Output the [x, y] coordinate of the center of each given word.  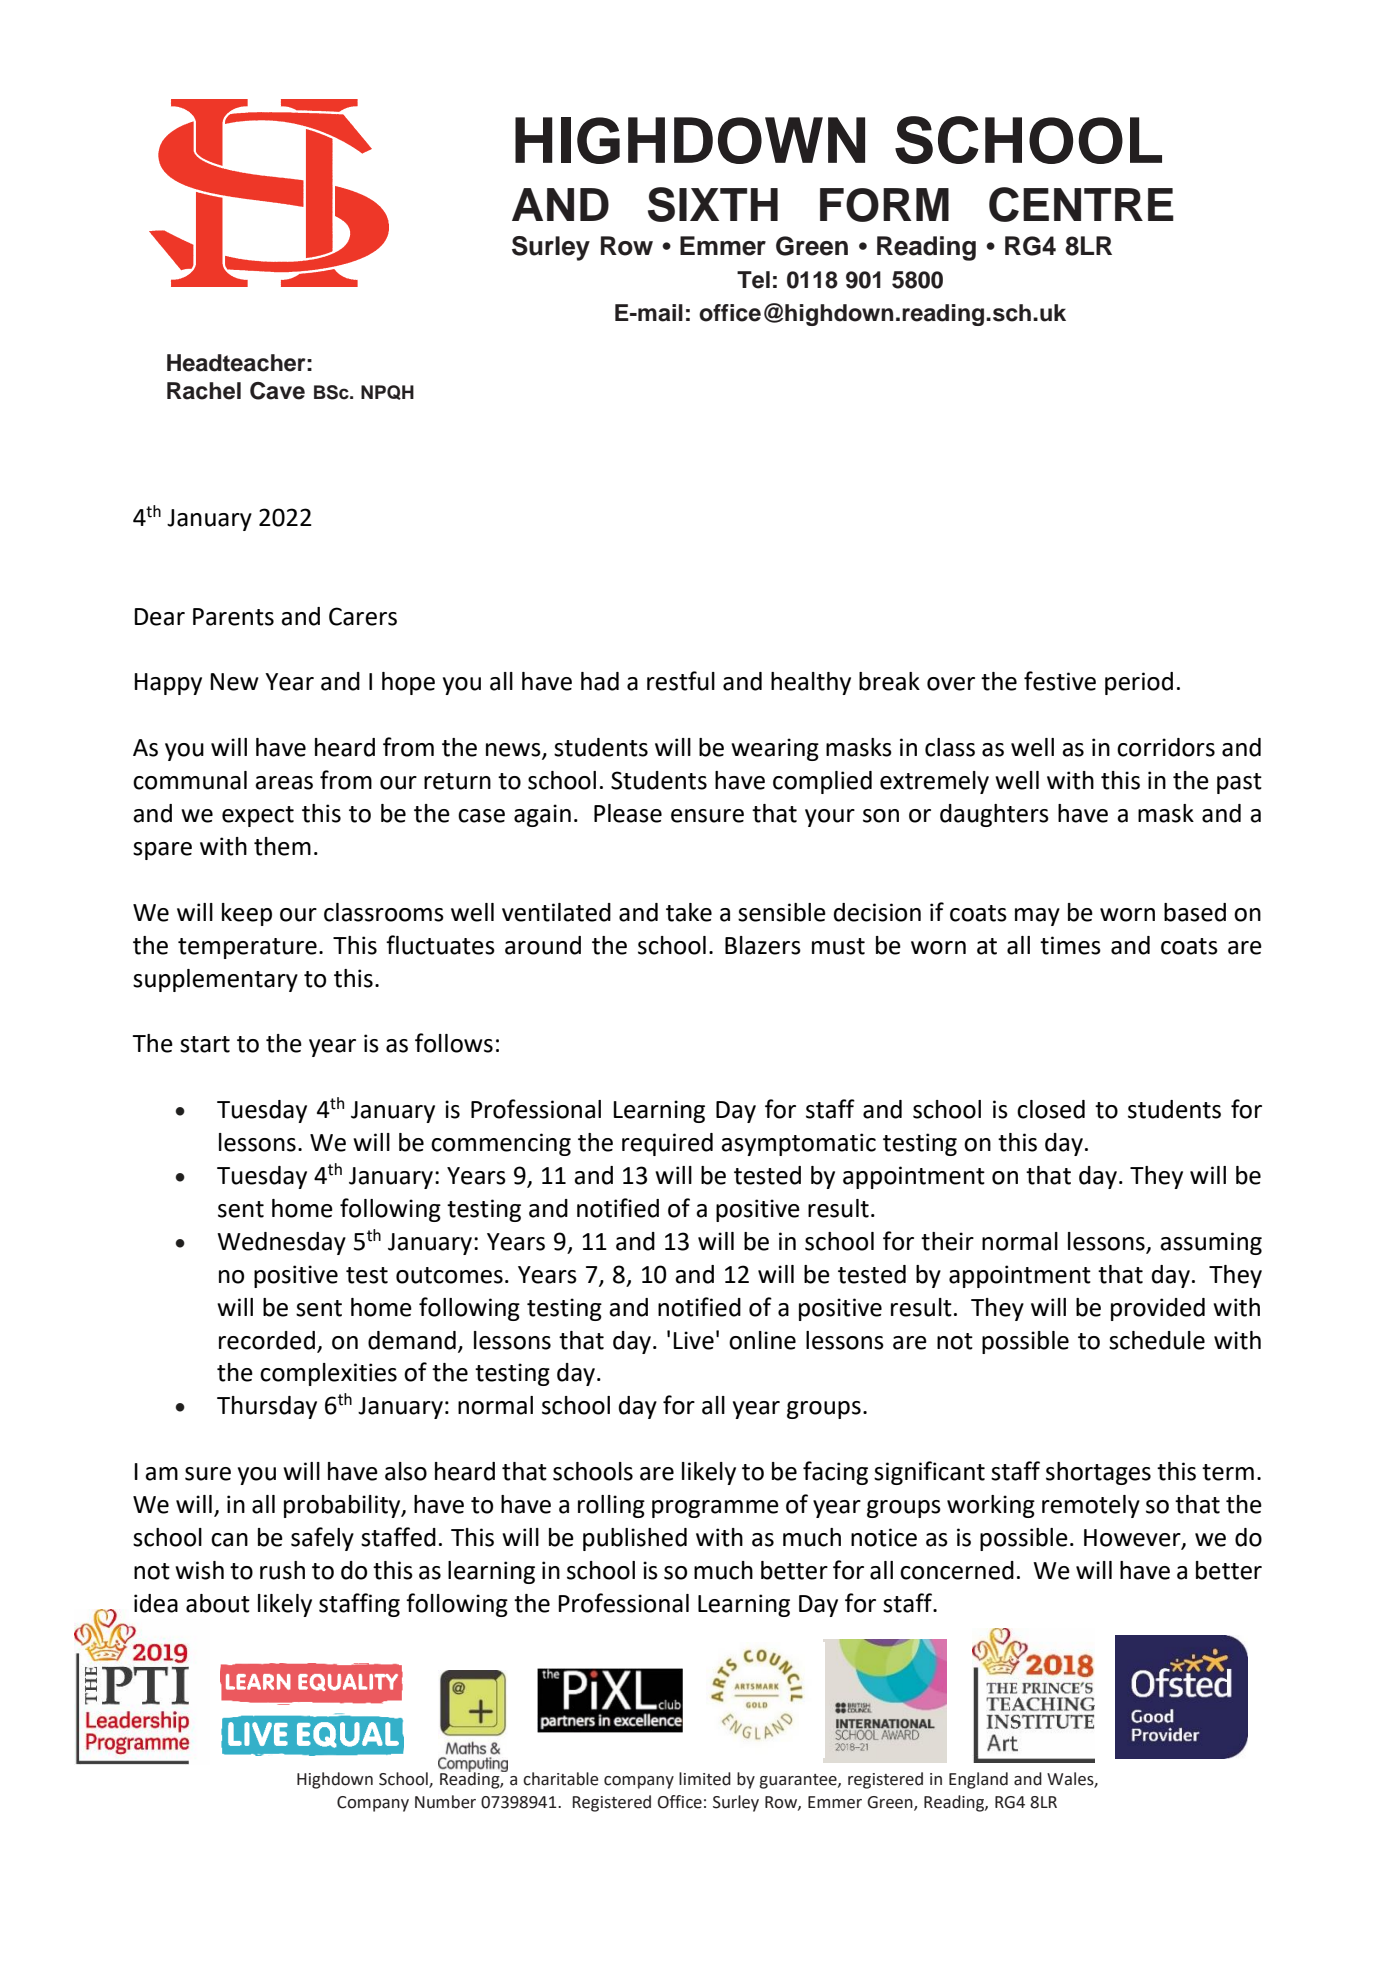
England [978, 1780]
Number [445, 1802]
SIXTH [713, 204]
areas [284, 783]
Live [693, 1340]
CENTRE [1081, 204]
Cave [277, 391]
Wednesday [281, 1243]
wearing [775, 749]
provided [1158, 1309]
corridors [1166, 747]
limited [705, 1779]
